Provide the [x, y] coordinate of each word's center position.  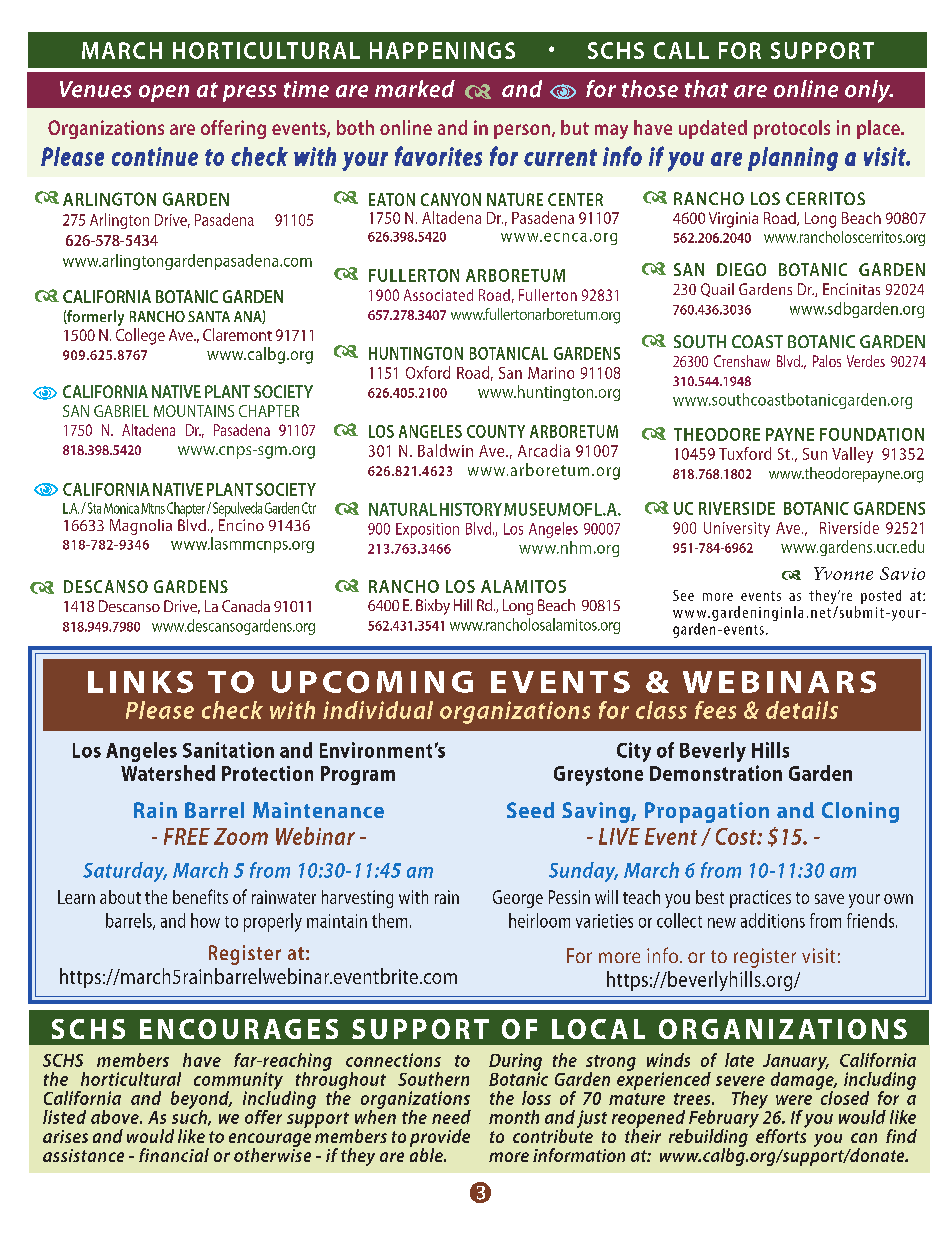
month [514, 1117]
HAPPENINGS [442, 50]
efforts [781, 1135]
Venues [95, 89]
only [868, 91]
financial [174, 1155]
